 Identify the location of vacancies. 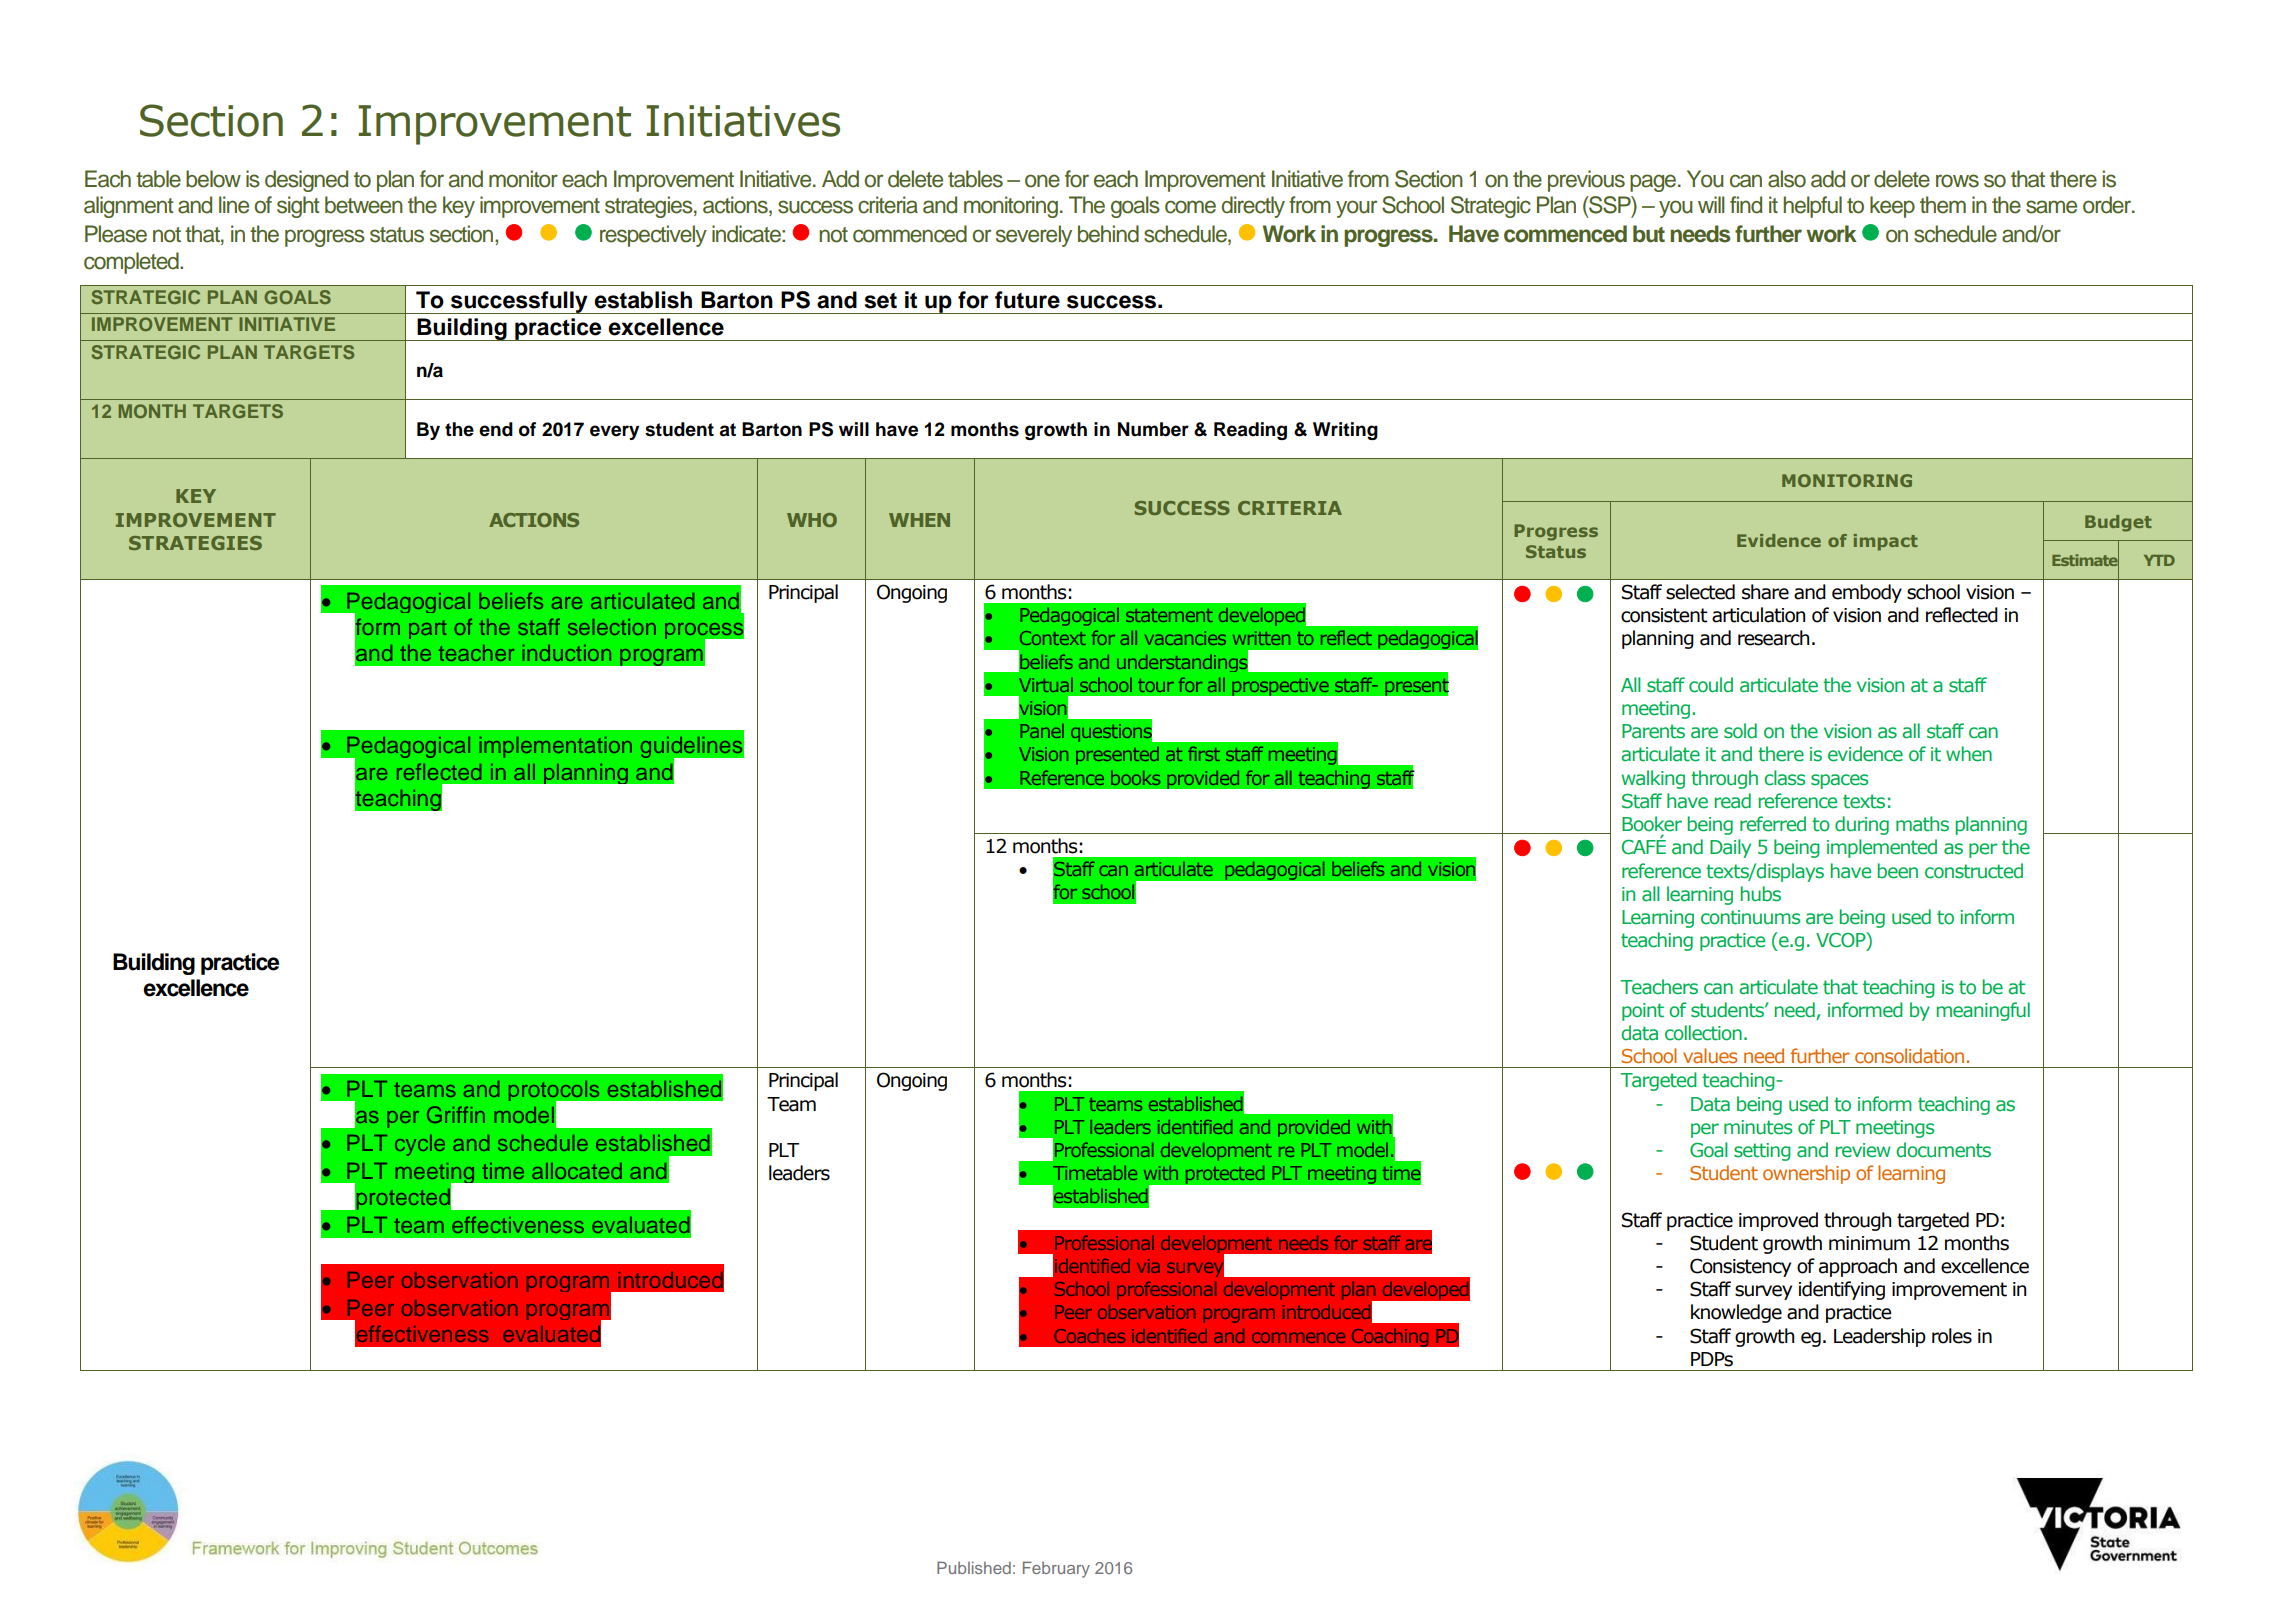
(1185, 638).
